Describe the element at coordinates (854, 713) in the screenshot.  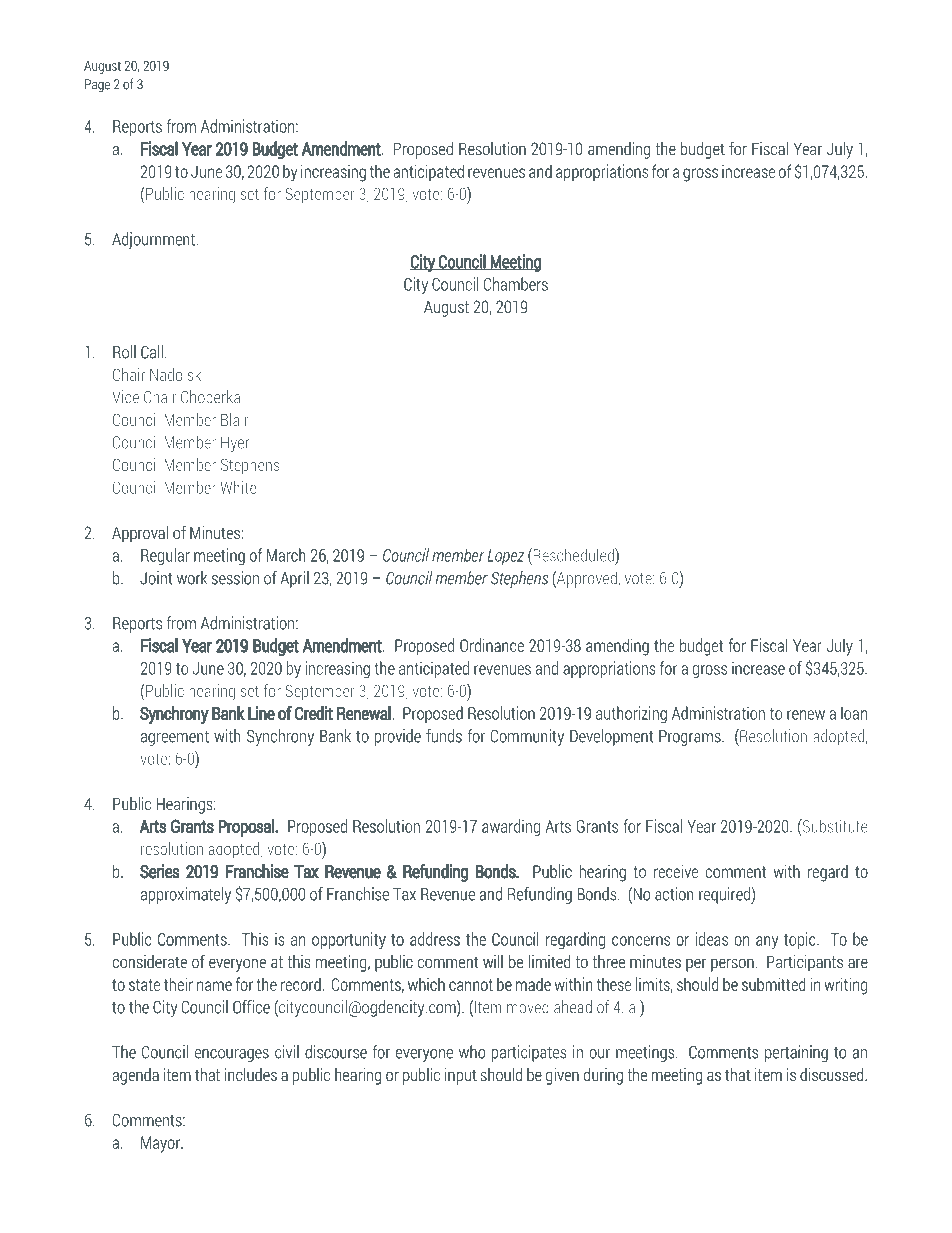
I see `loan` at that location.
